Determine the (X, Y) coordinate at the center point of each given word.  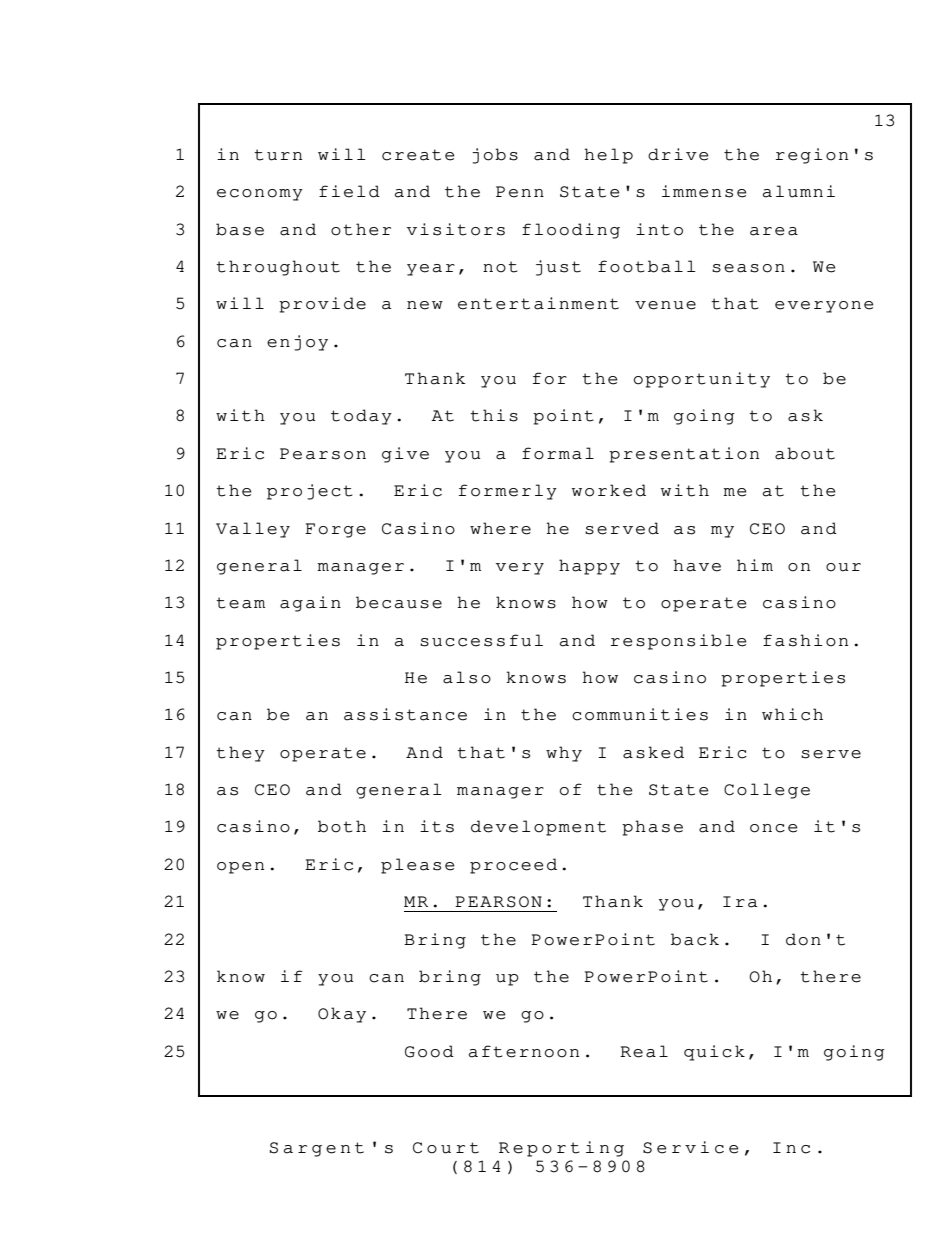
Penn (520, 192)
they (240, 754)
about (805, 453)
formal (558, 453)
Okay (342, 1015)
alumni (799, 191)
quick (714, 1053)
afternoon (524, 1051)
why (564, 754)
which (792, 714)
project (309, 492)
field (349, 191)
